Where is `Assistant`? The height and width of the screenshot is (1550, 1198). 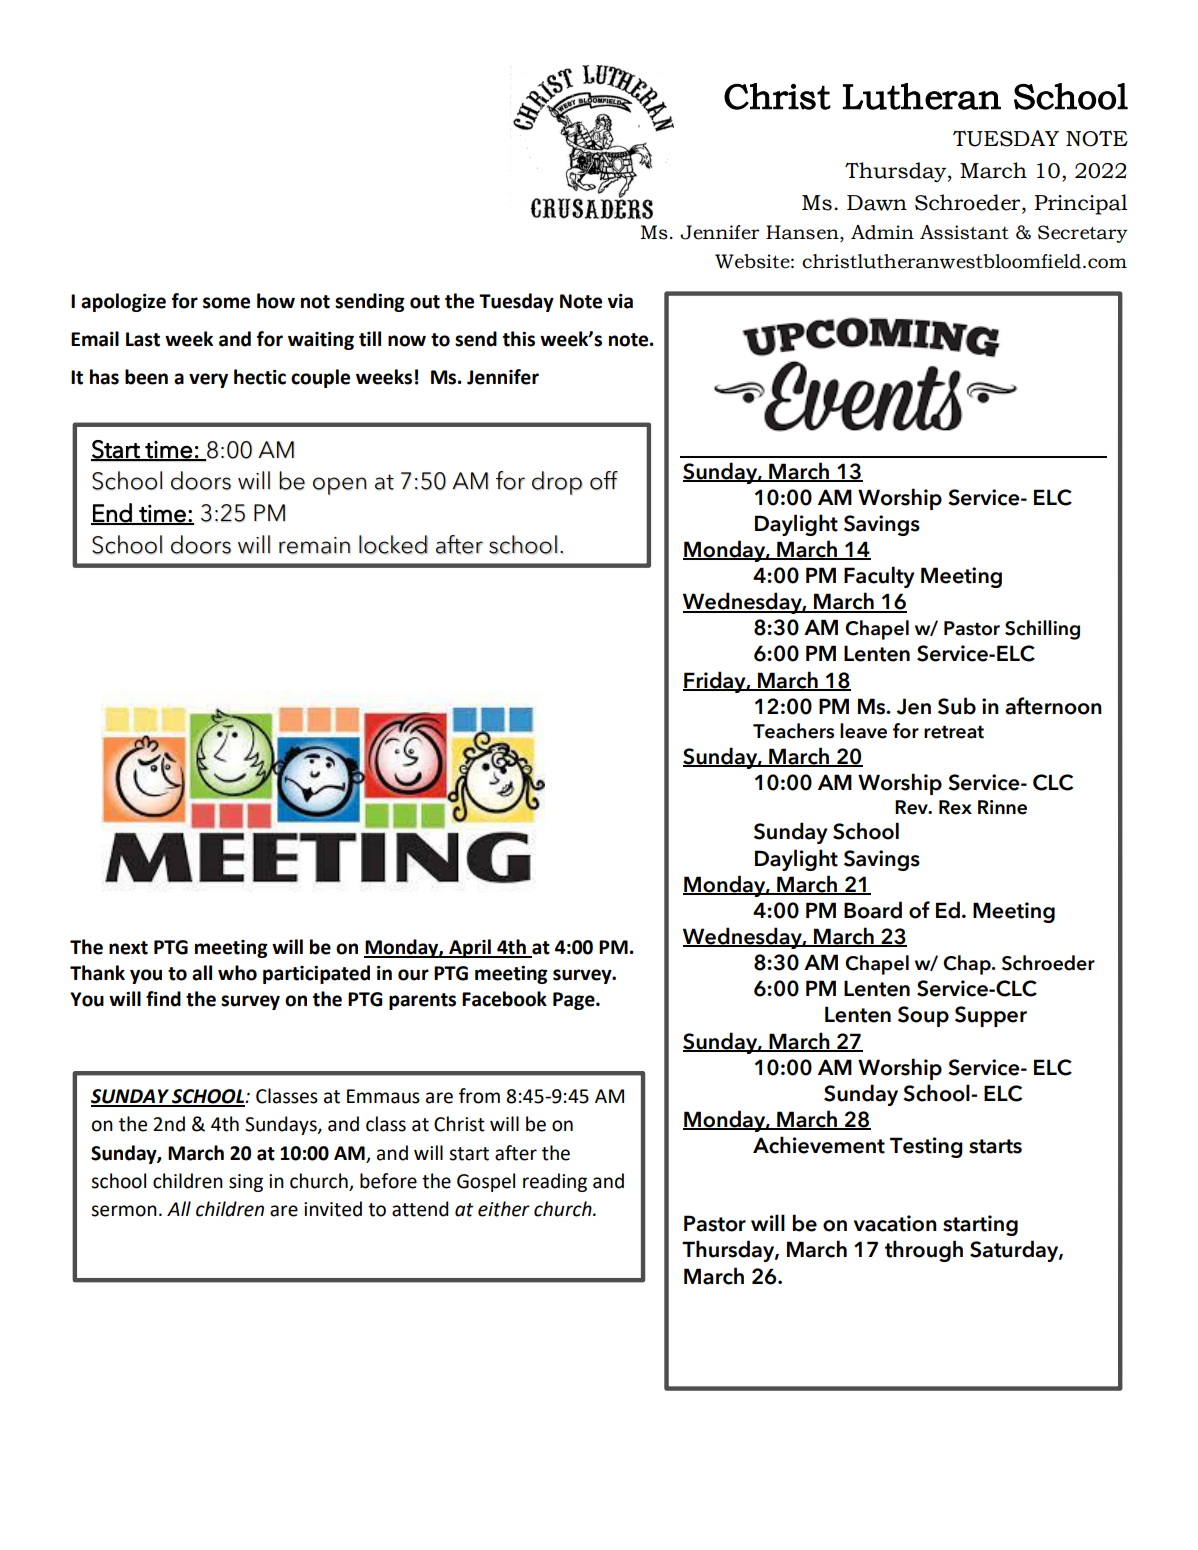
Assistant is located at coordinates (964, 232).
